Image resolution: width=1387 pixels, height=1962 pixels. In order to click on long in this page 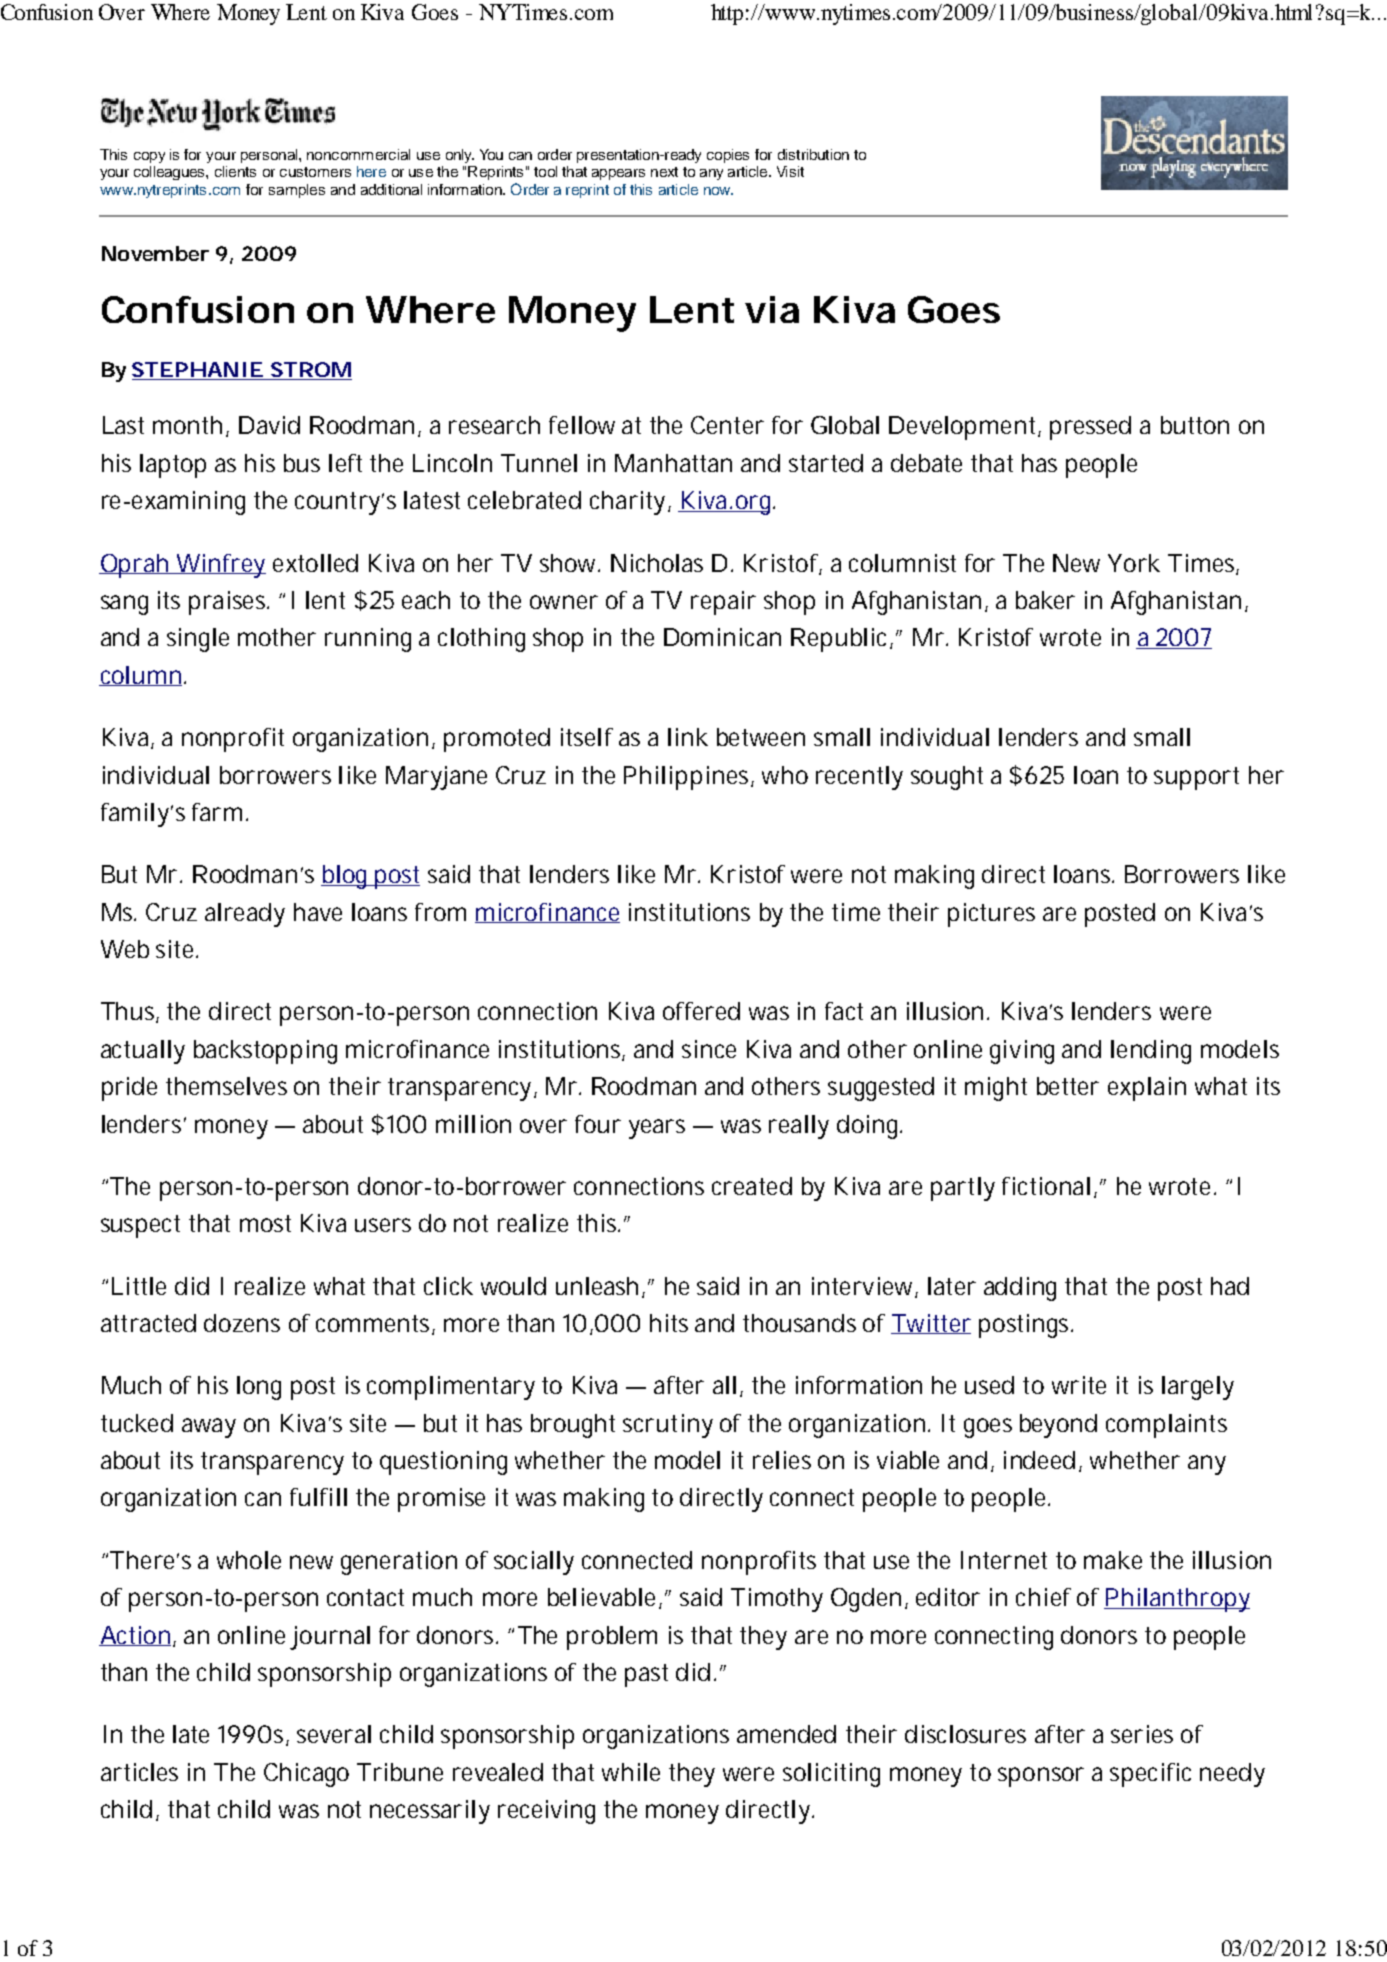, I will do `click(259, 1388)`.
